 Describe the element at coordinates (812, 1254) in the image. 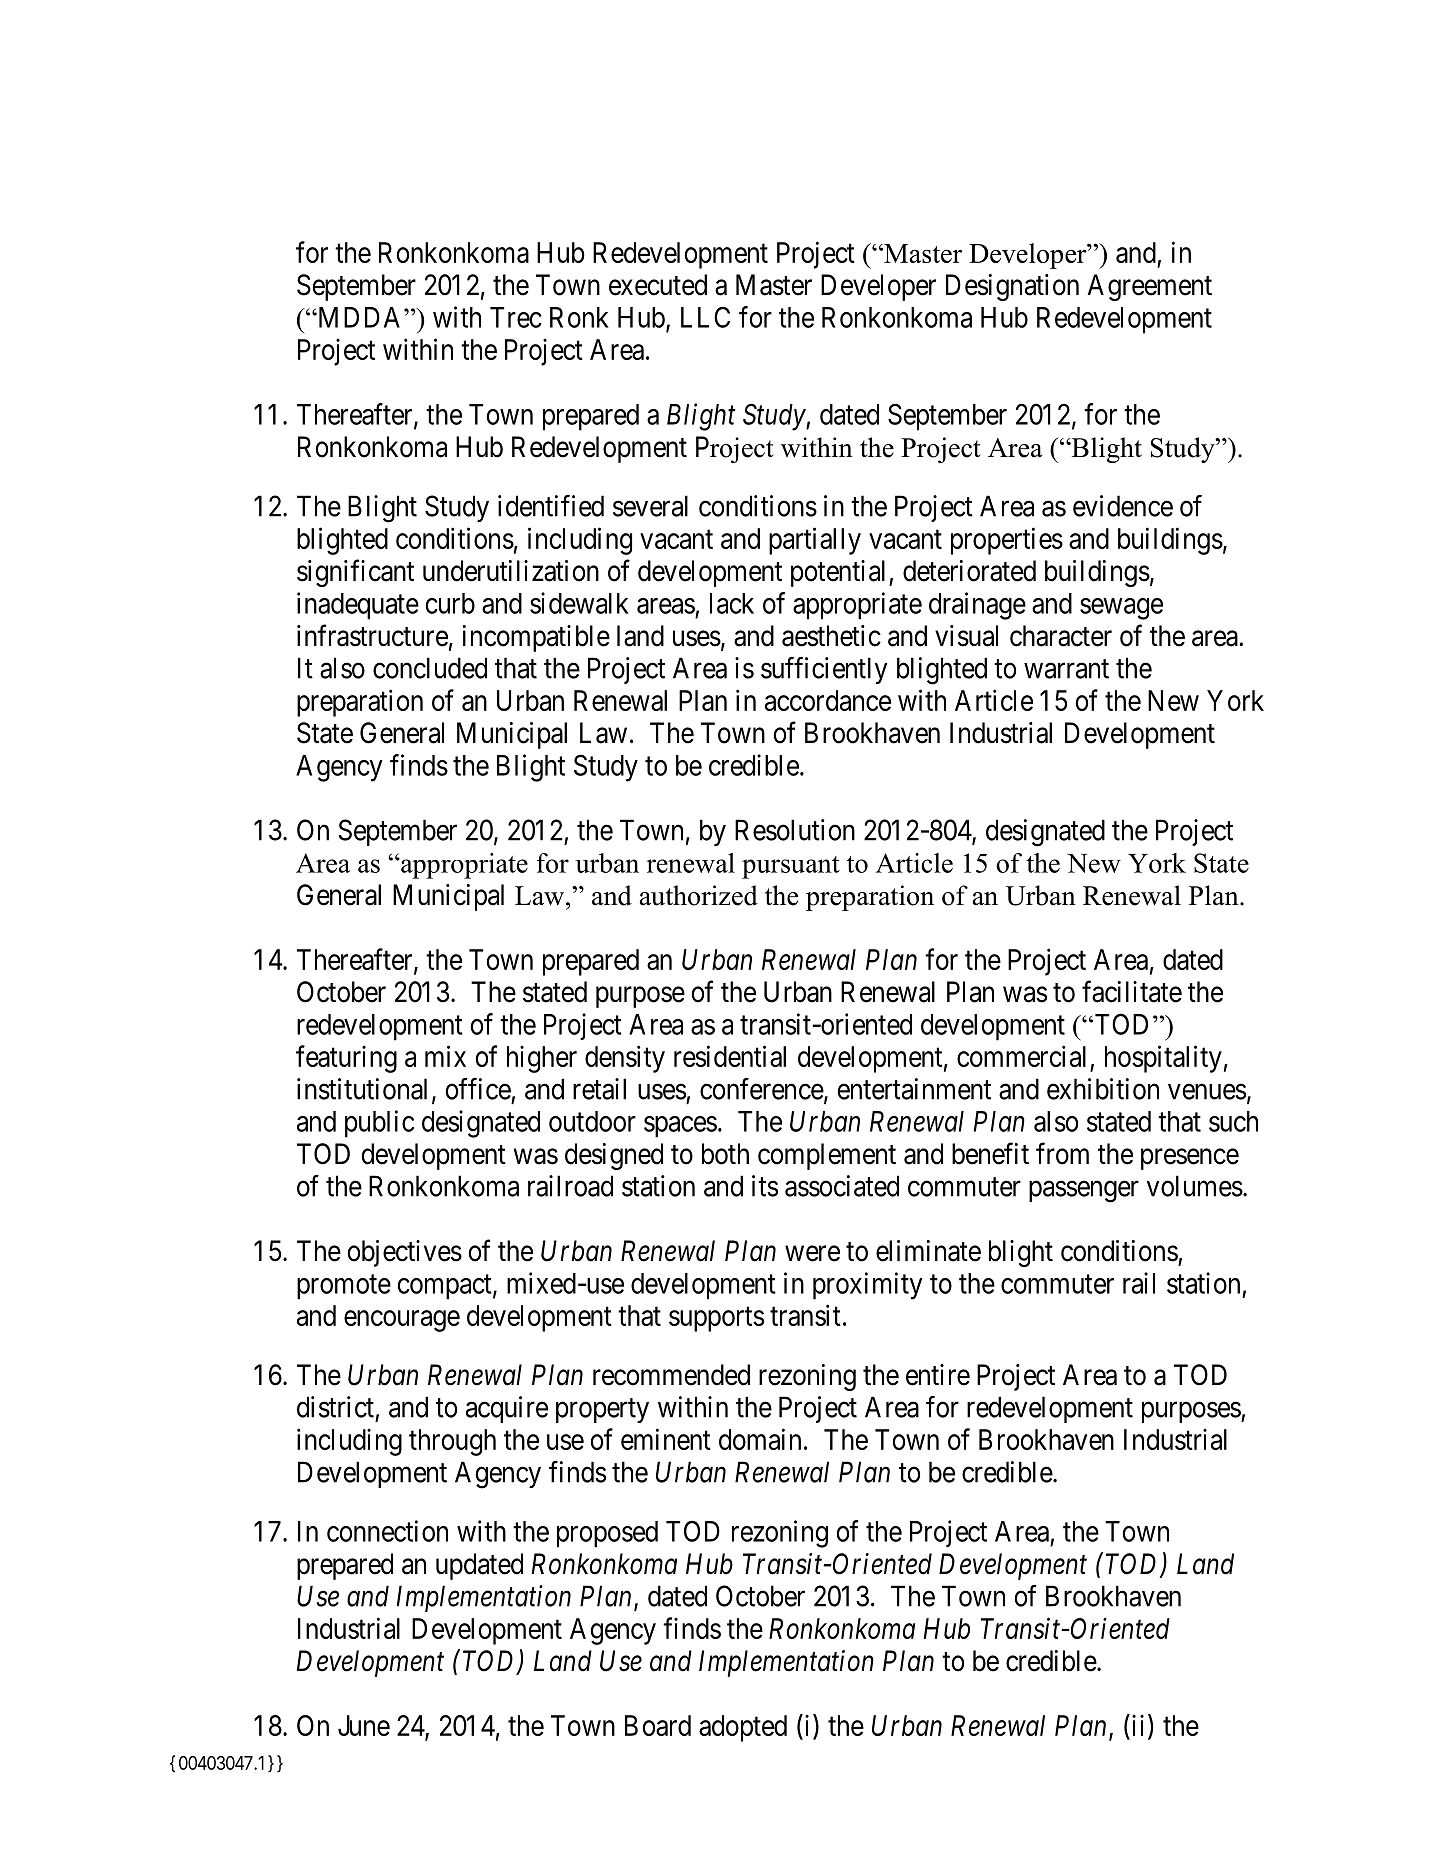

I see `were` at that location.
